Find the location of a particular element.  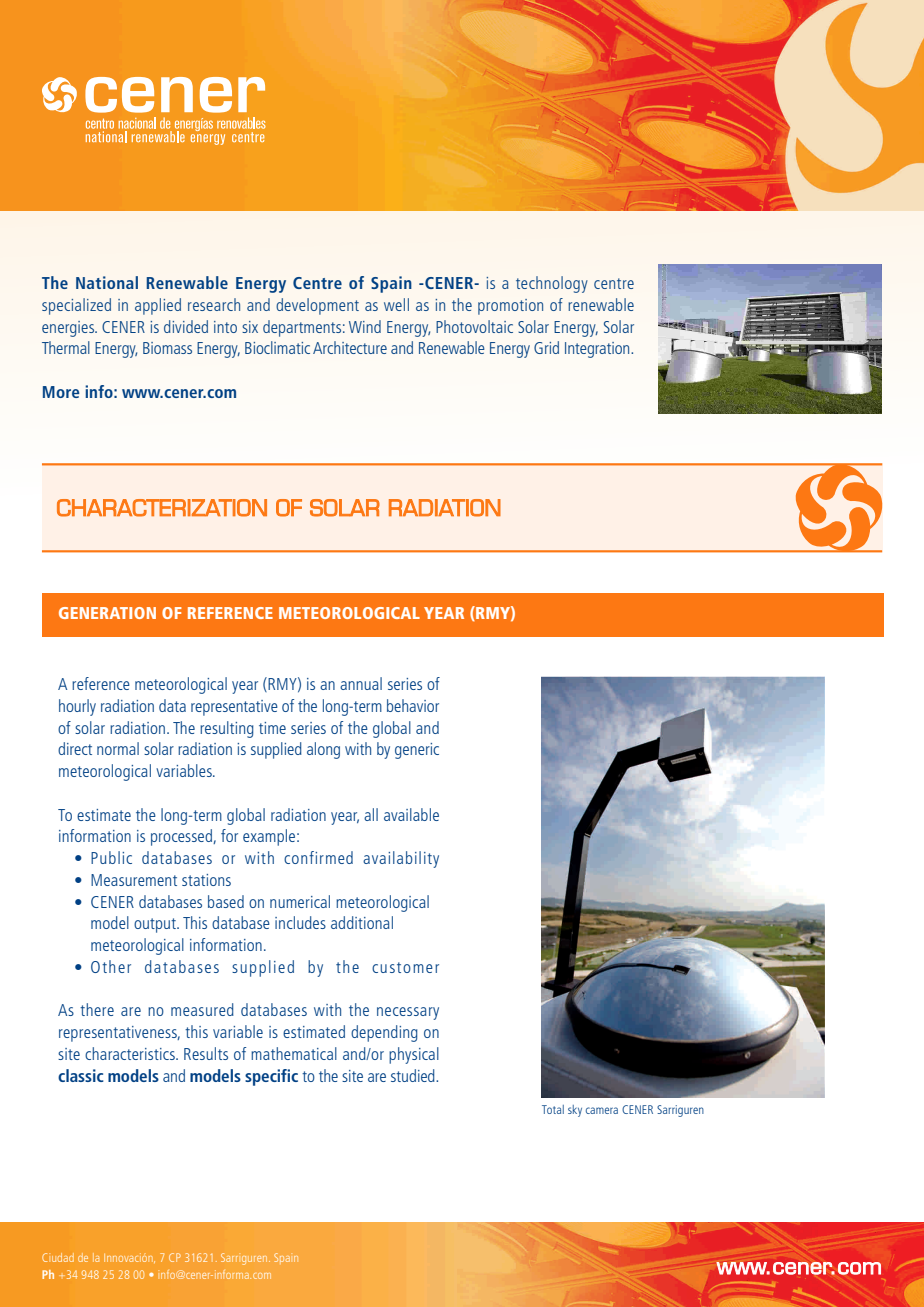

CHARACTERIZATION is located at coordinates (162, 508).
